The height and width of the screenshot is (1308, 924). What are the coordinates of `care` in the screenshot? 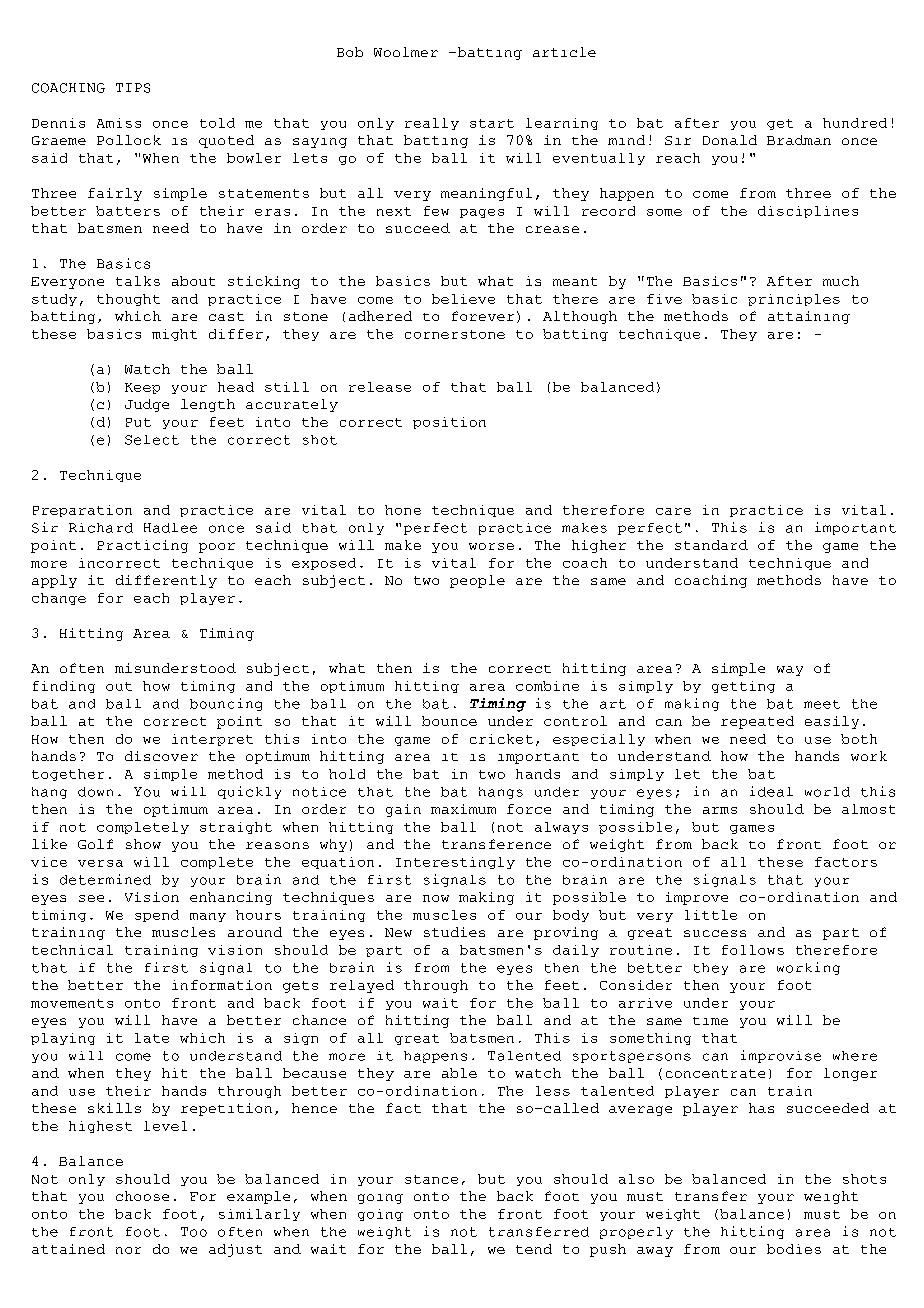 It's located at (673, 511).
